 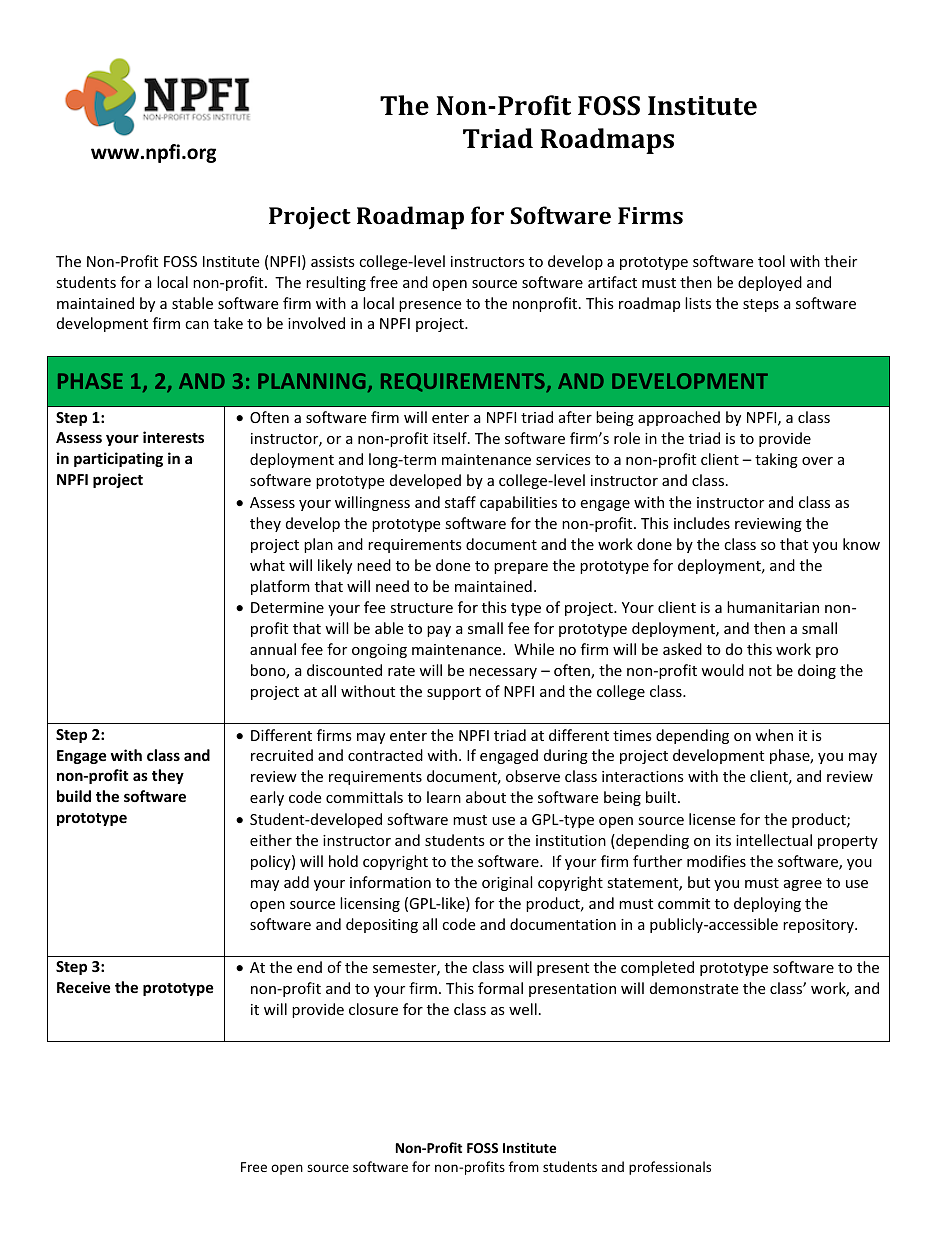 I want to click on Receive, so click(x=84, y=987).
